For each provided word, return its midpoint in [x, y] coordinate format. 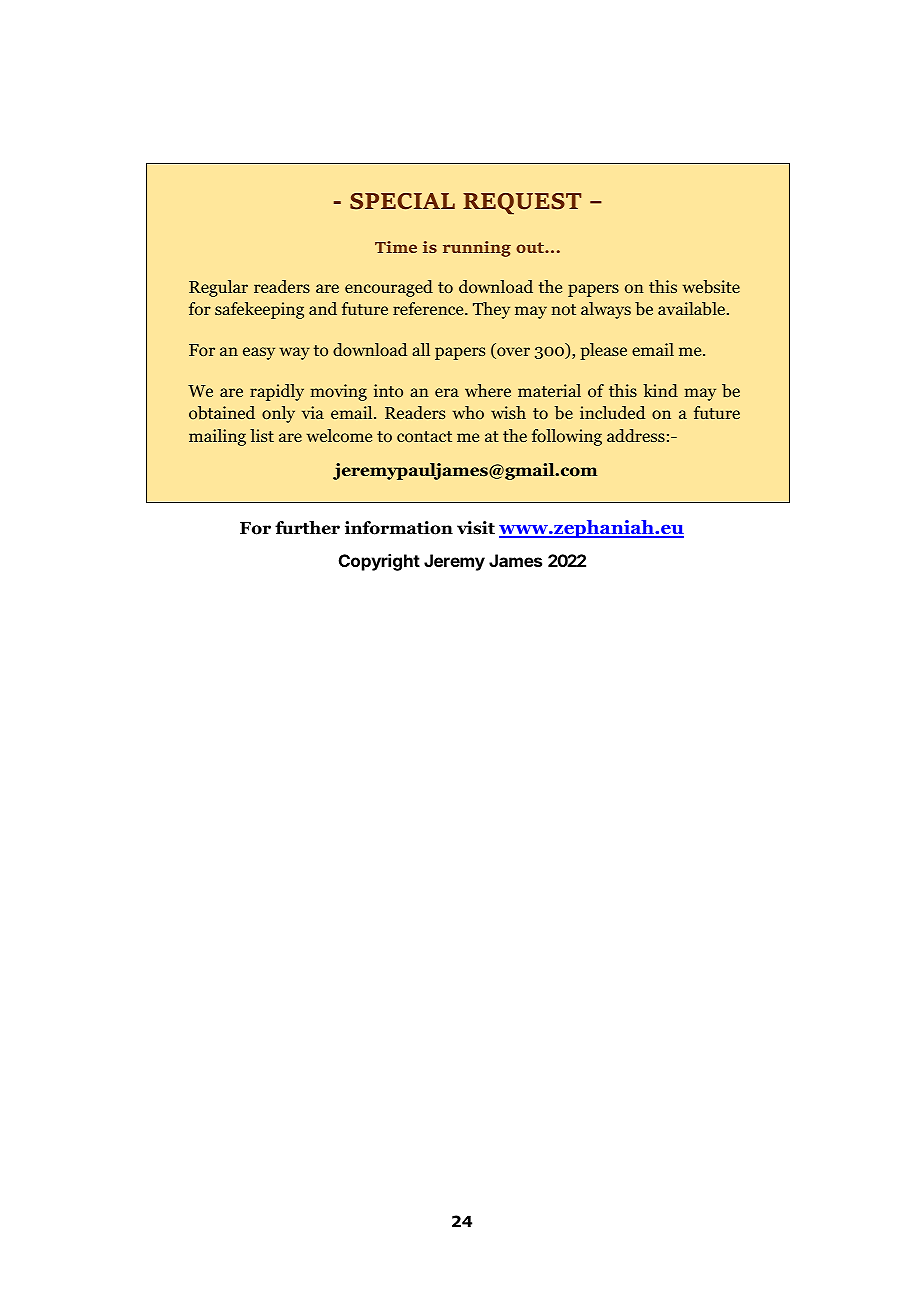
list [262, 435]
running [477, 249]
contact [424, 436]
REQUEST [522, 204]
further [307, 528]
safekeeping [259, 310]
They [491, 310]
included [612, 412]
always [606, 310]
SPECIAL [402, 201]
